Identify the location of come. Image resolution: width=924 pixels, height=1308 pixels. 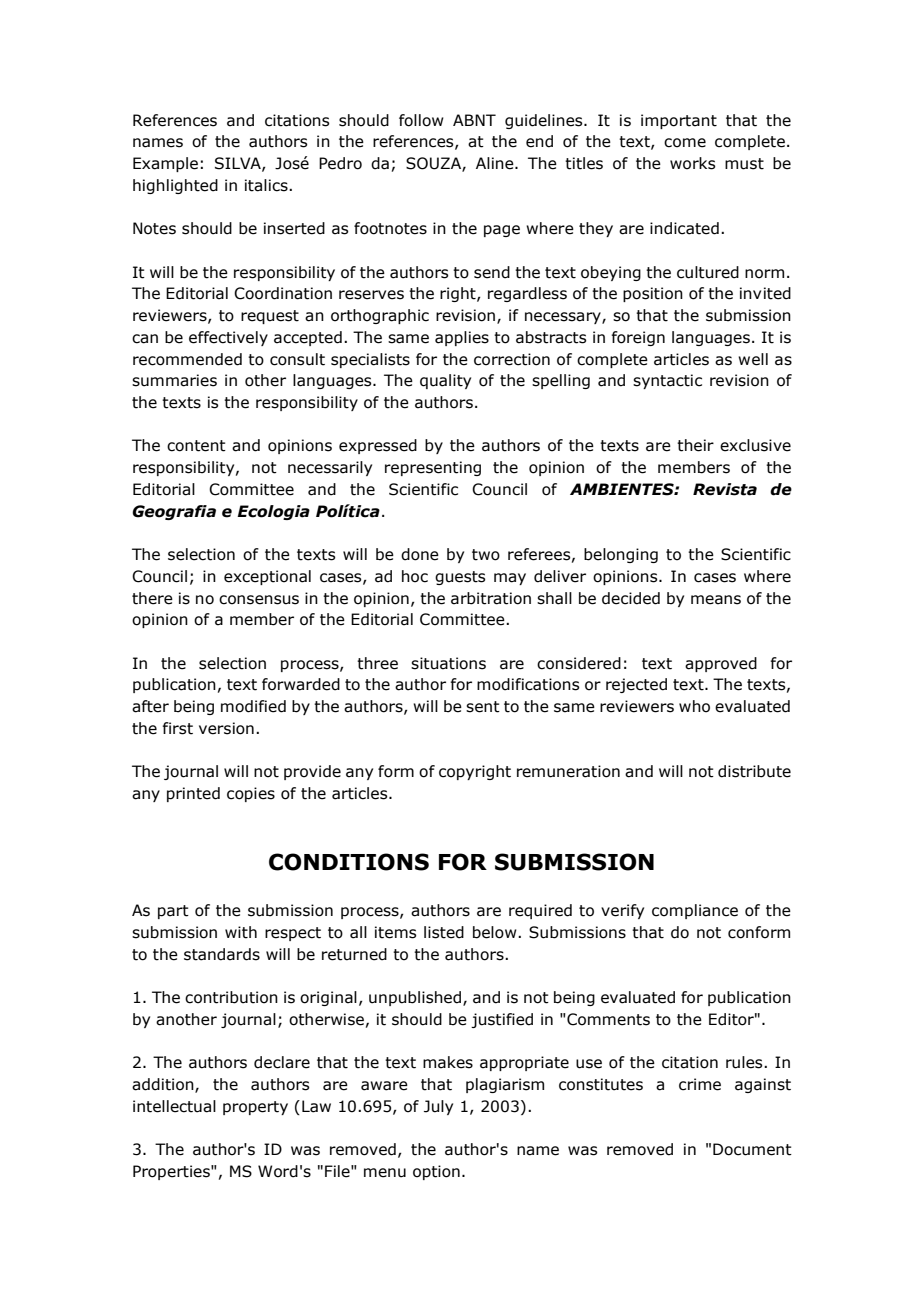
(685, 143).
